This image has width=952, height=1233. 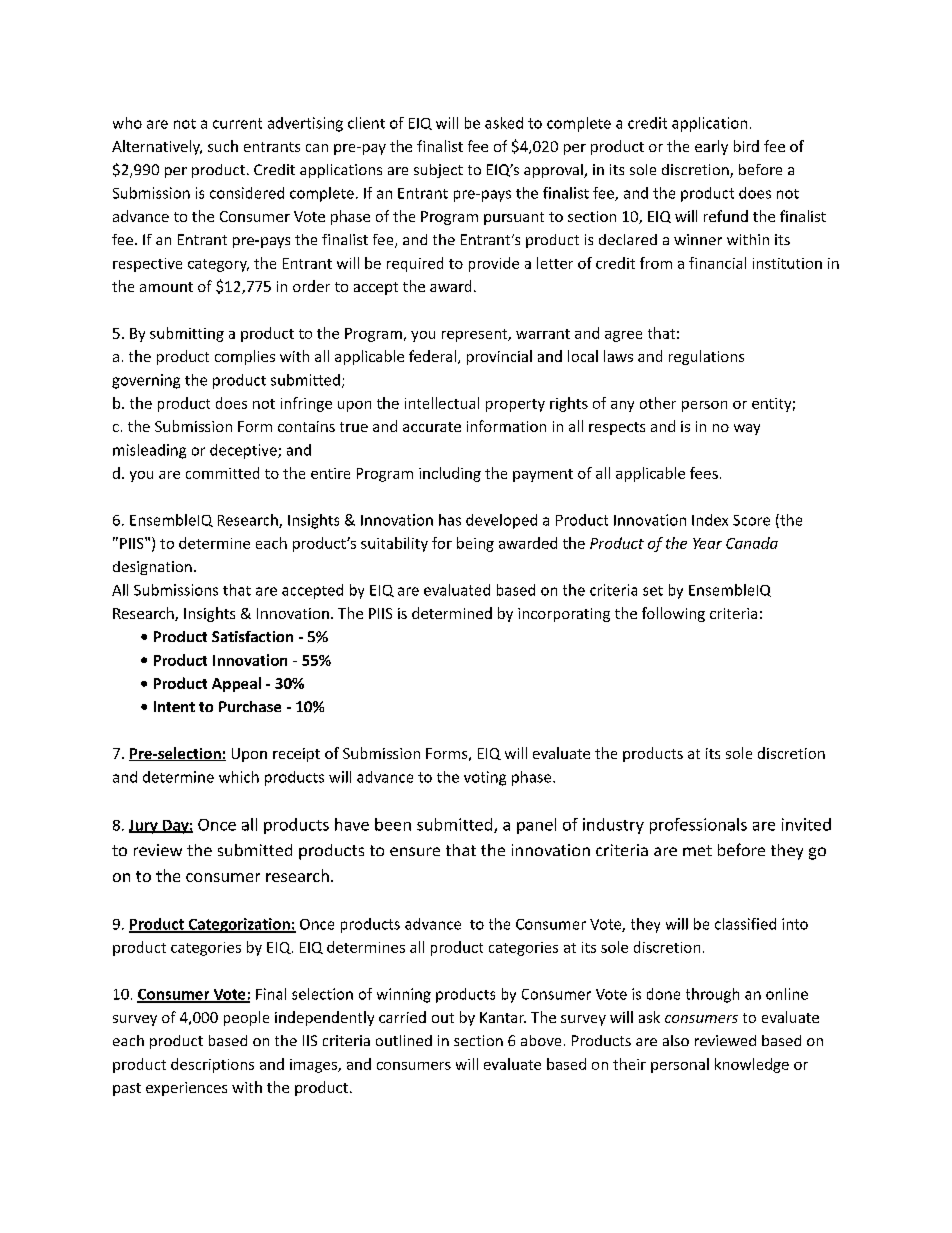 What do you see at coordinates (245, 357) in the image?
I see `complies` at bounding box center [245, 357].
